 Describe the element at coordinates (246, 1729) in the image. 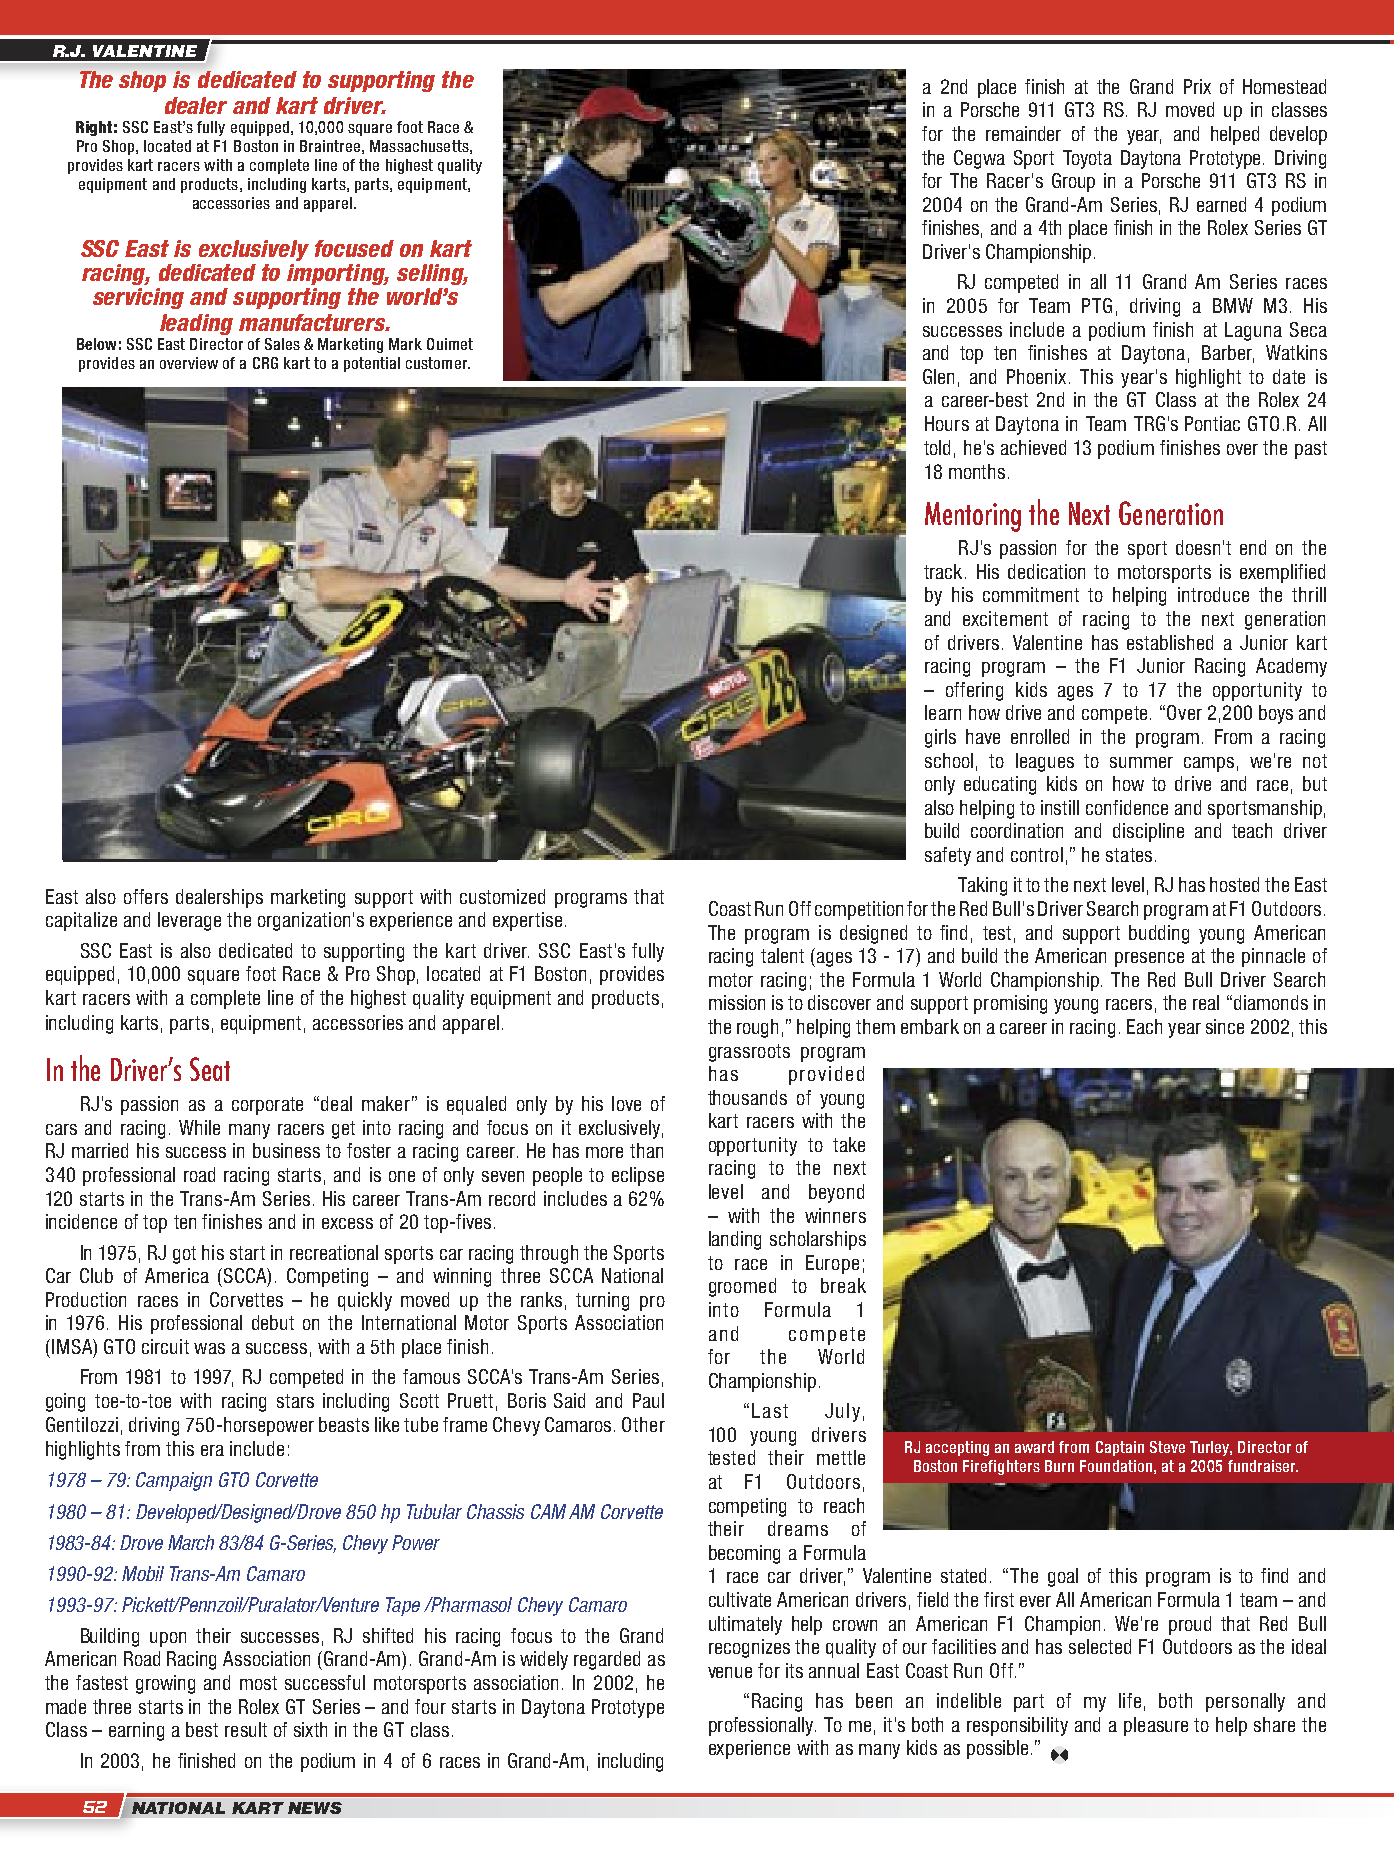

I see `result` at that location.
